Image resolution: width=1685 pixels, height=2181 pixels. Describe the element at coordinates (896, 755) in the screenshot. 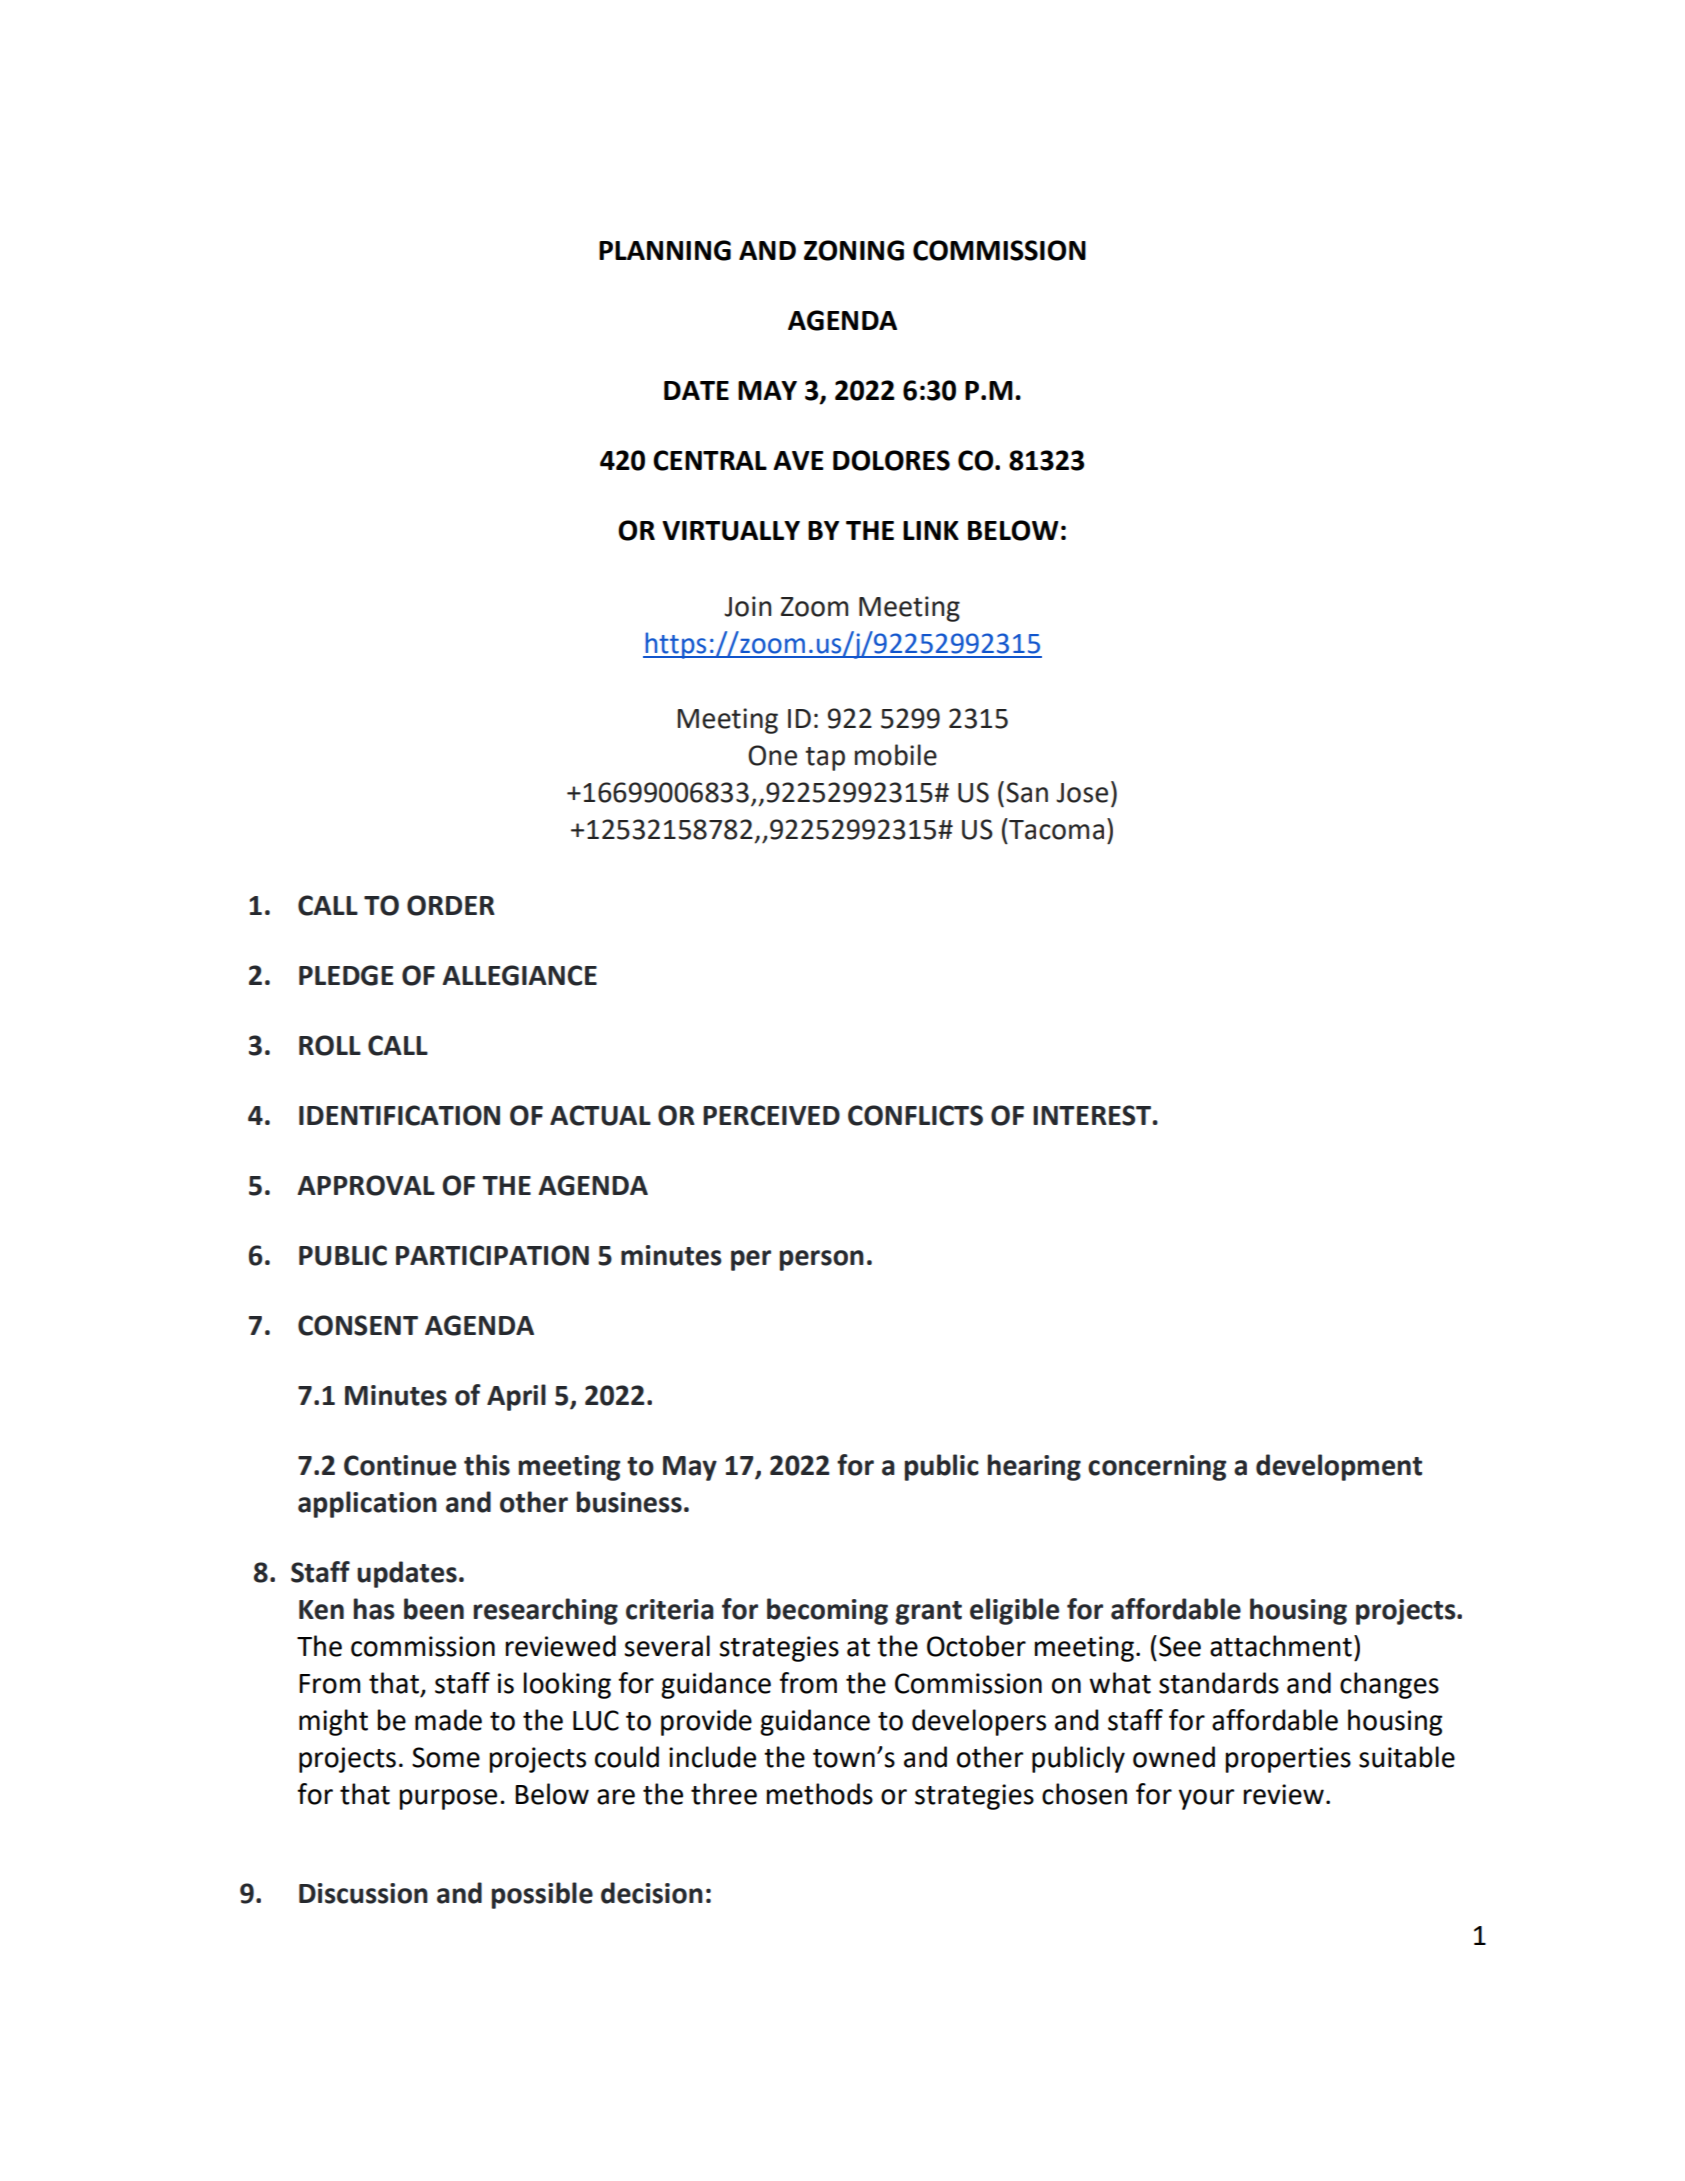

I see `mobile` at that location.
